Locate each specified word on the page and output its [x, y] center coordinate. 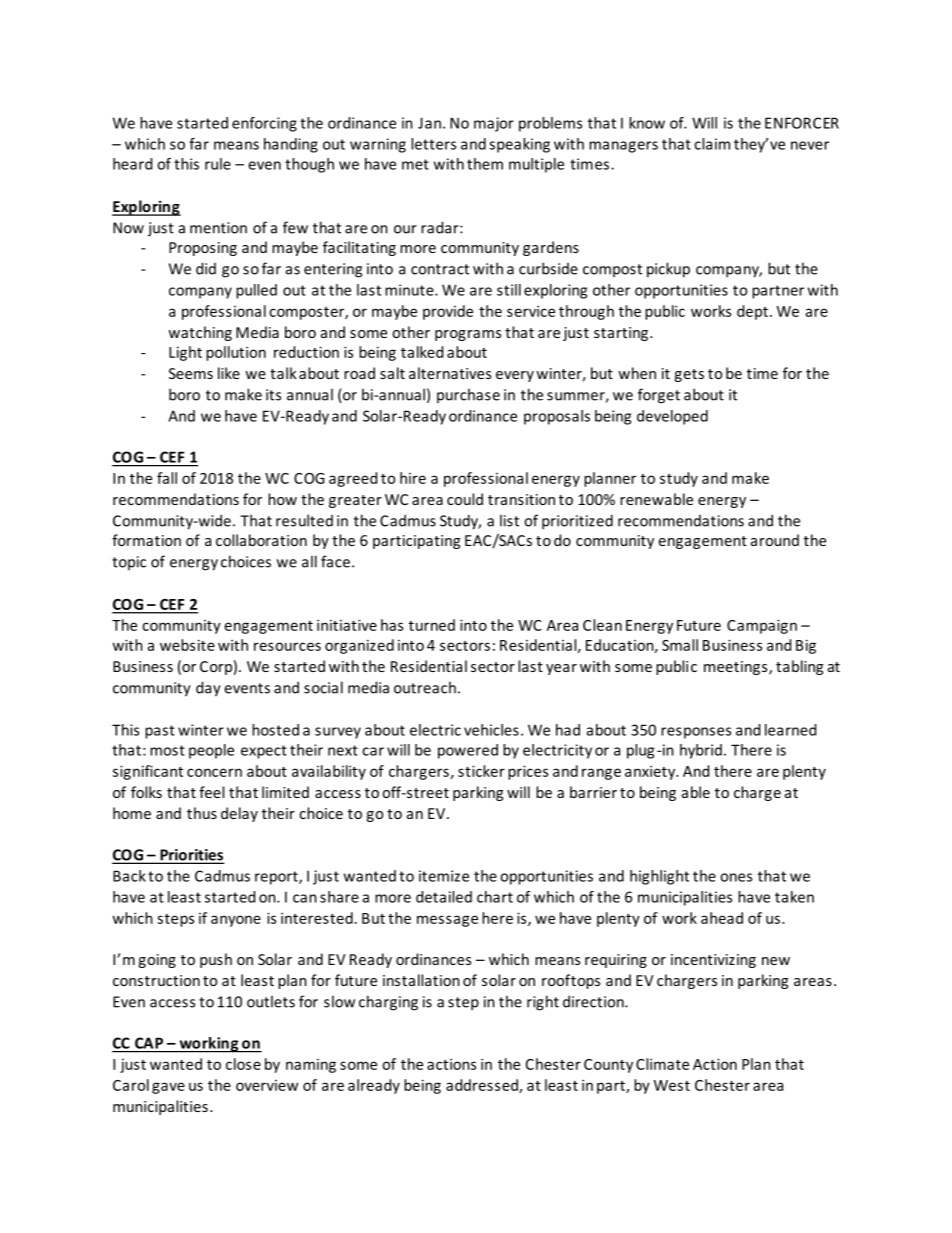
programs [468, 335]
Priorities [191, 856]
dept [752, 312]
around [775, 540]
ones [736, 877]
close [243, 1064]
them [485, 164]
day [208, 689]
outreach [425, 687]
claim [712, 144]
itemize [444, 876]
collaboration [261, 540]
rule [218, 164]
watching [200, 333]
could [465, 499]
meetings [737, 668]
